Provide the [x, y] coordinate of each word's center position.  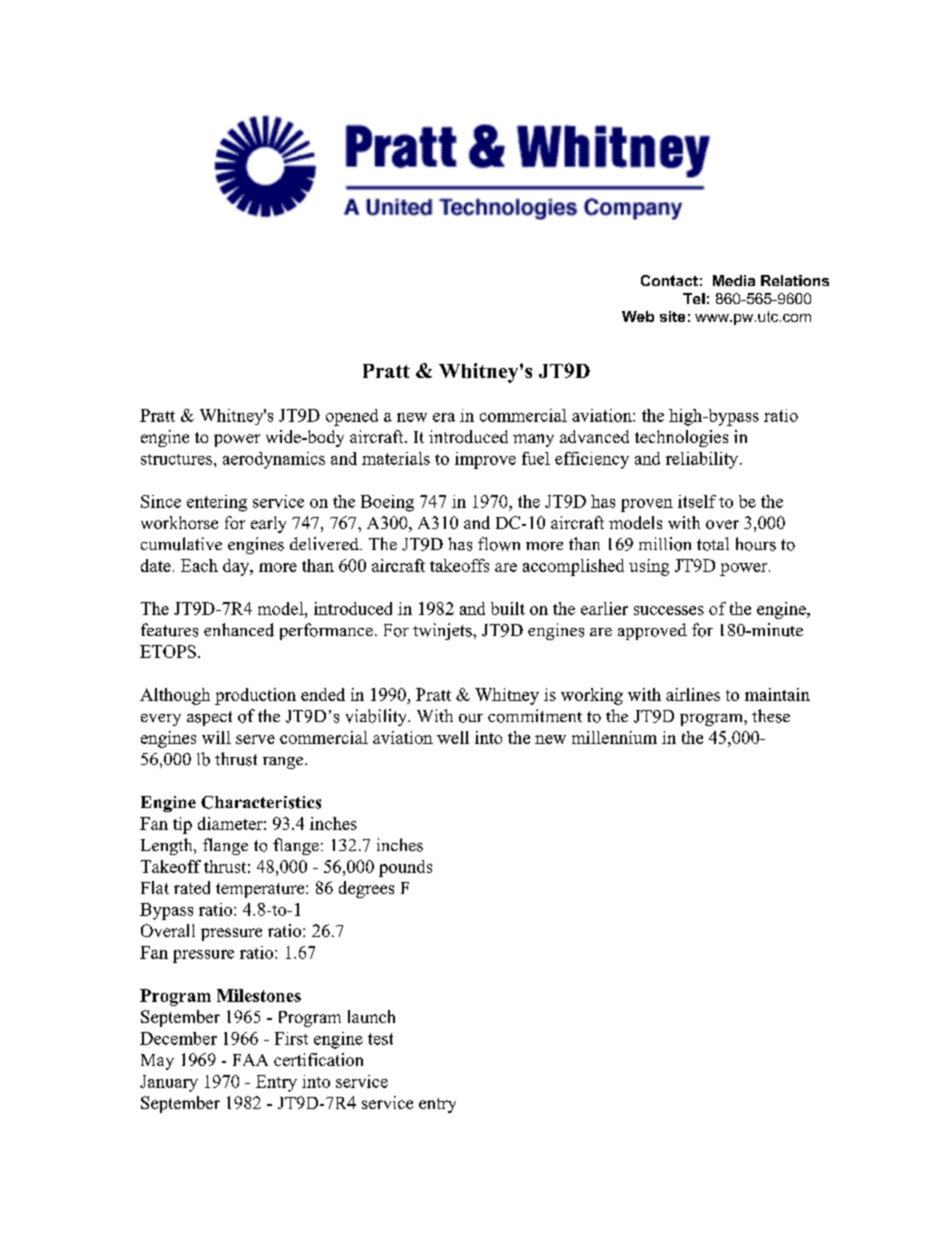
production [255, 696]
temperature [261, 890]
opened [352, 417]
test [380, 1039]
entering [217, 503]
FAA [250, 1060]
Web [638, 316]
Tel [694, 298]
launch [371, 1016]
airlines [693, 694]
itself [697, 501]
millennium [614, 737]
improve [485, 460]
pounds [405, 868]
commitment [535, 716]
